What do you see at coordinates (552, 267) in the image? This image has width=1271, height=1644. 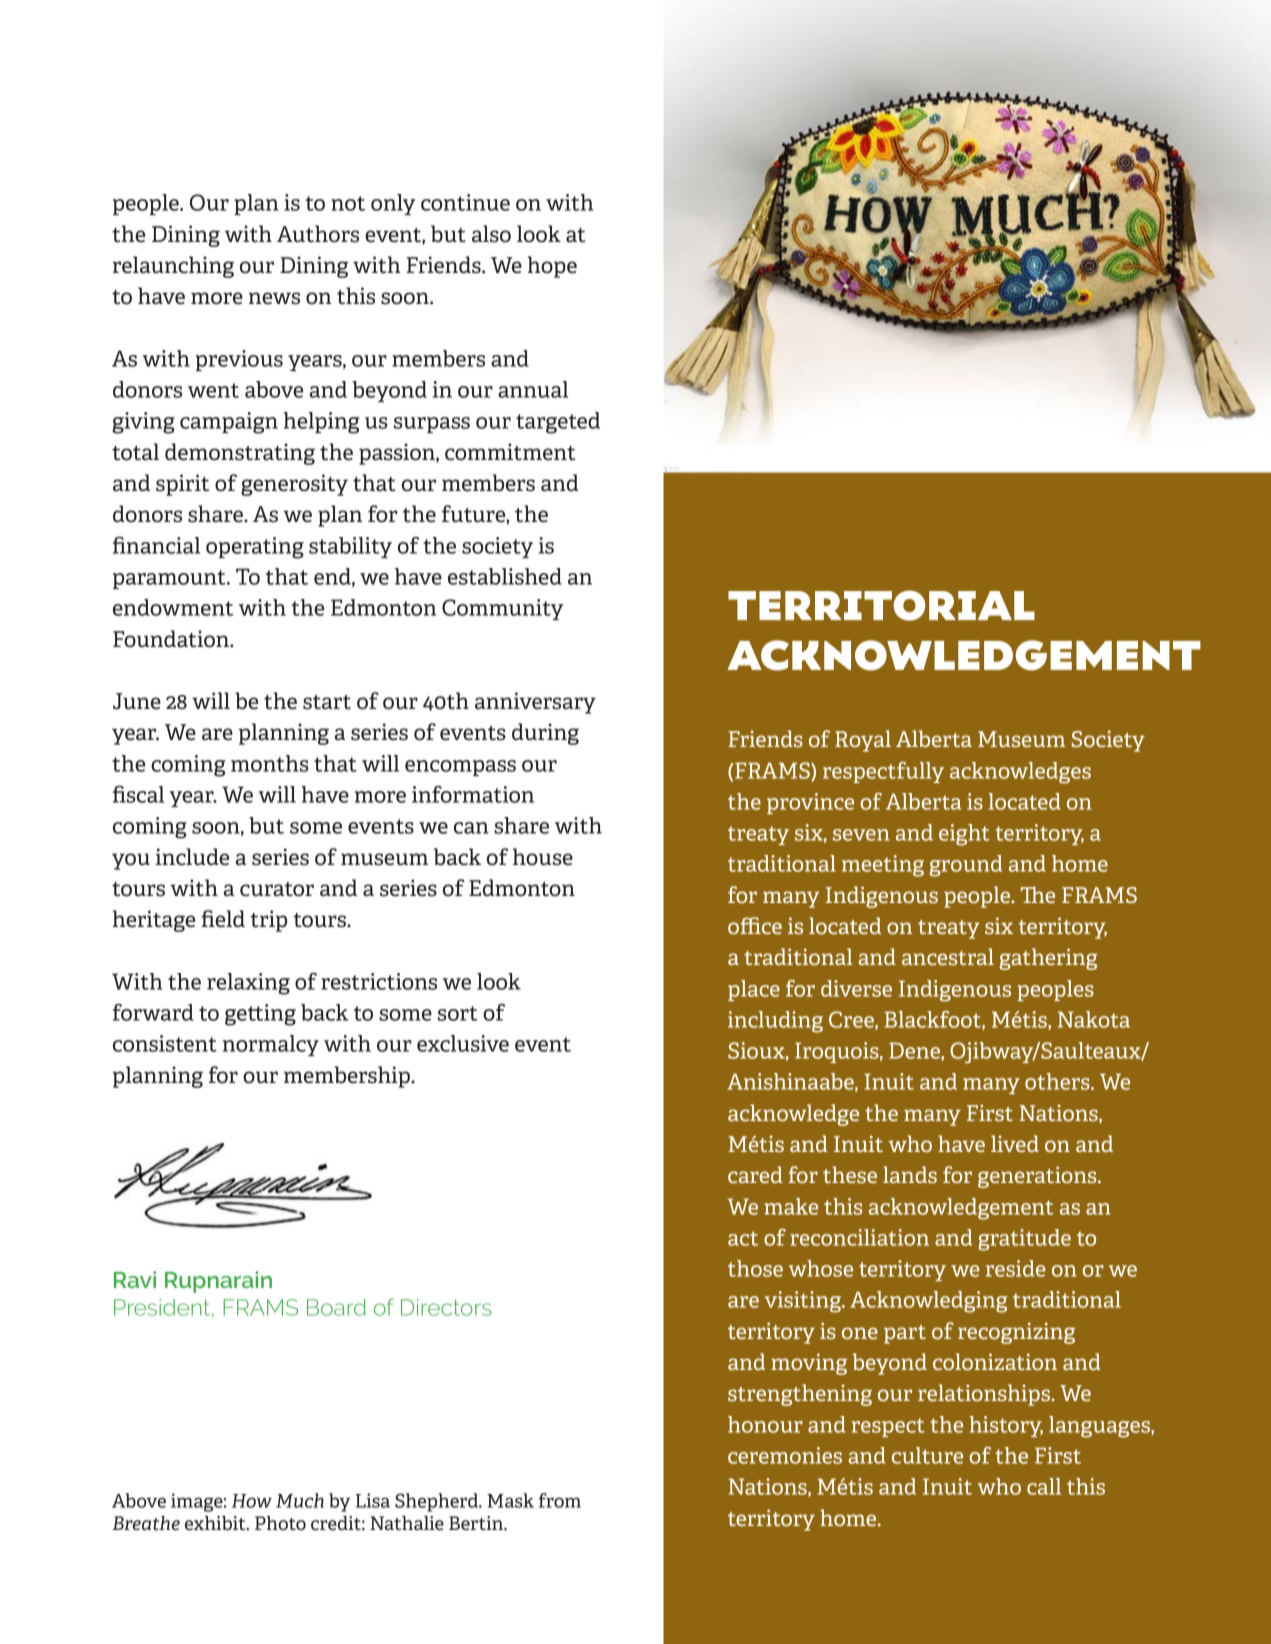 I see `hope` at bounding box center [552, 267].
